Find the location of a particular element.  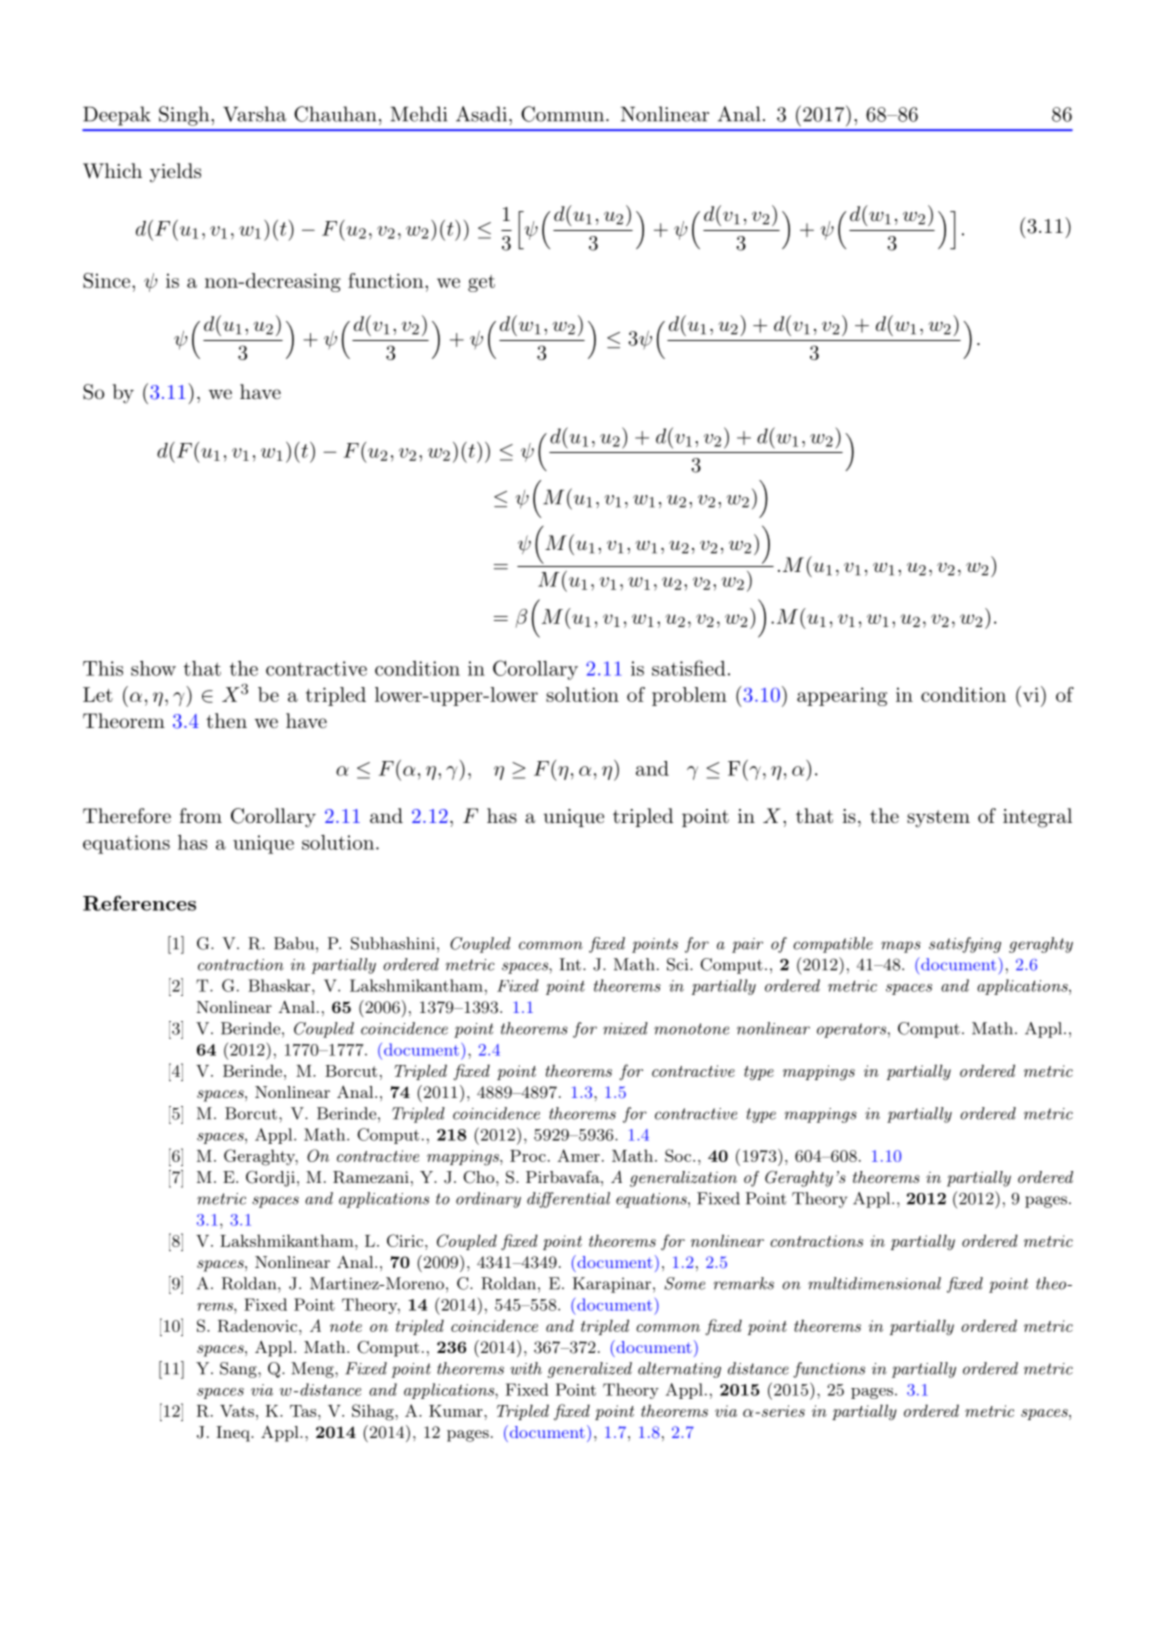

Commun is located at coordinates (562, 114).
